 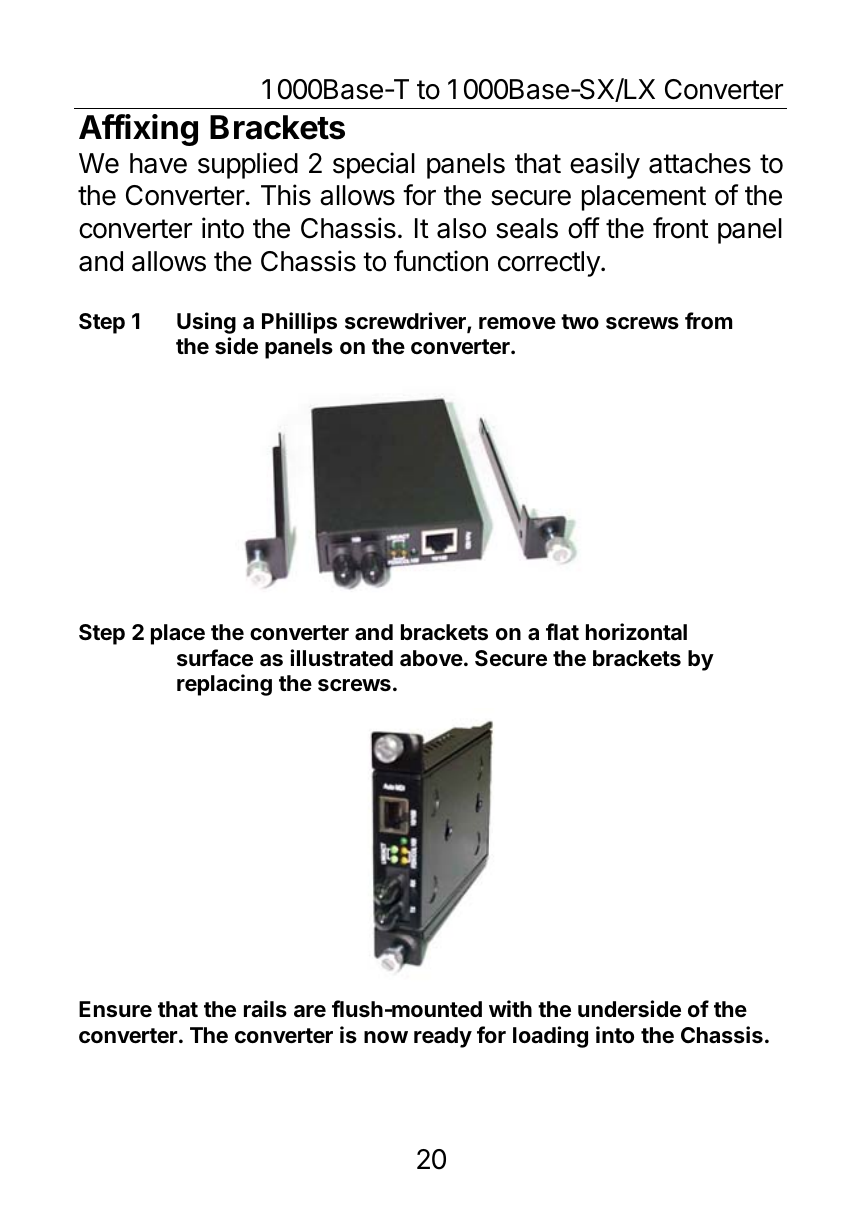 What do you see at coordinates (374, 165) in the screenshot?
I see `special` at bounding box center [374, 165].
